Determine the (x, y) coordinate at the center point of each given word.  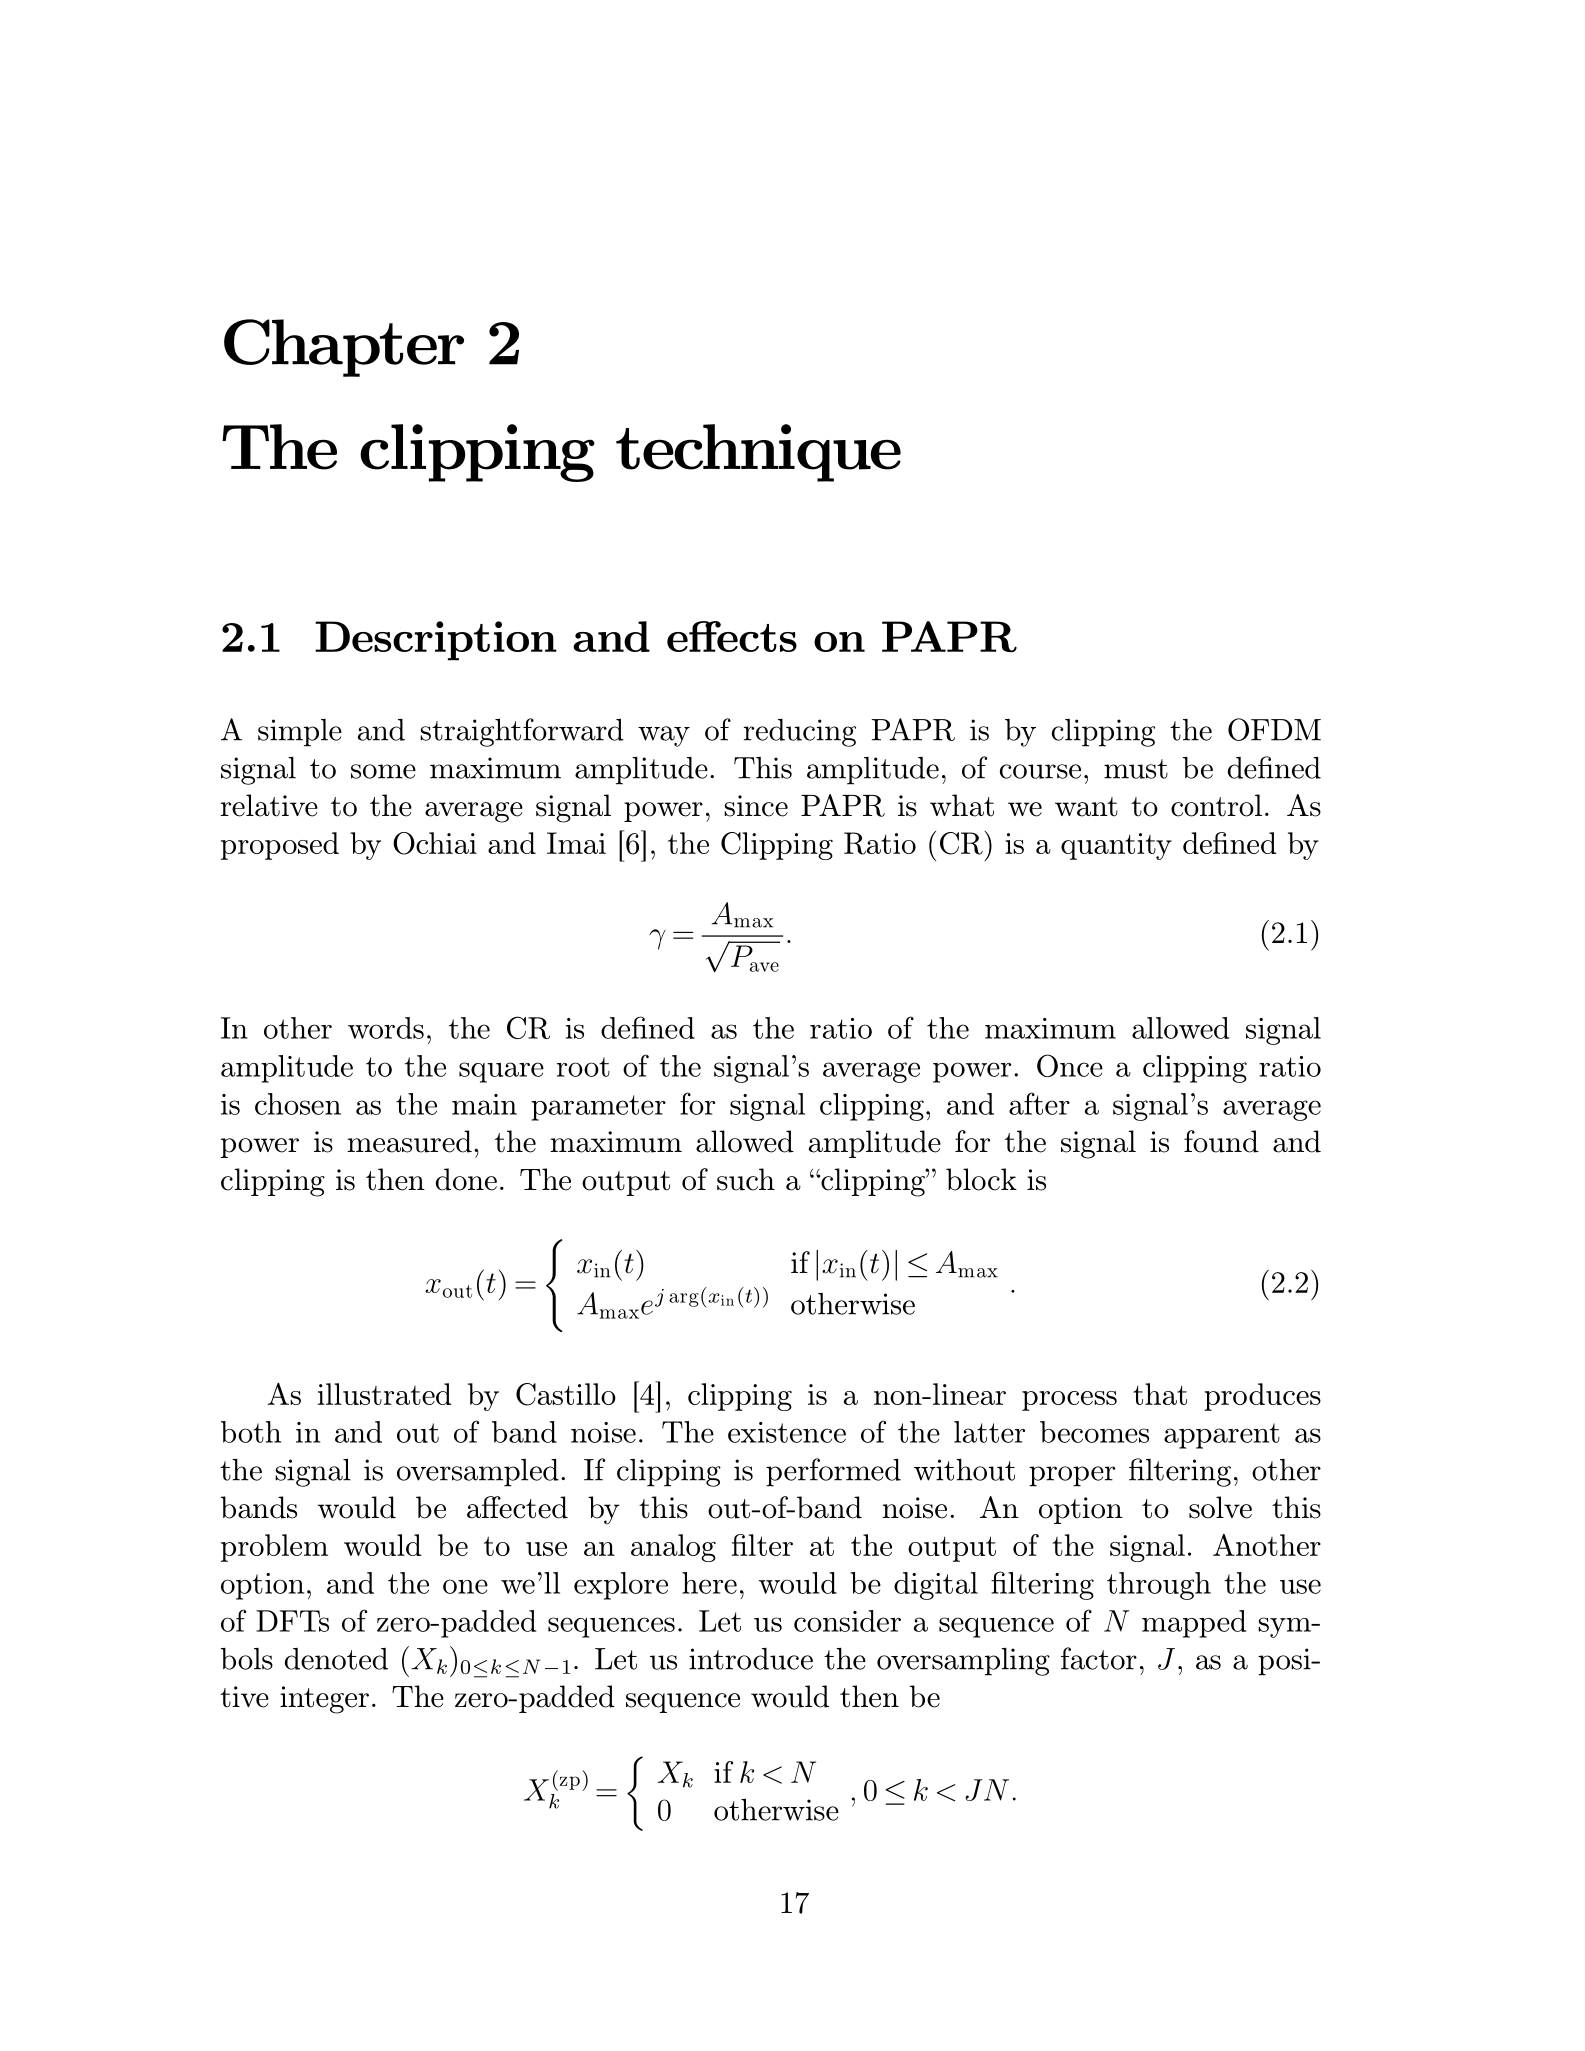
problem (274, 1548)
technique (758, 453)
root (583, 1067)
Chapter (344, 348)
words (386, 1028)
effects (732, 636)
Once (1070, 1065)
